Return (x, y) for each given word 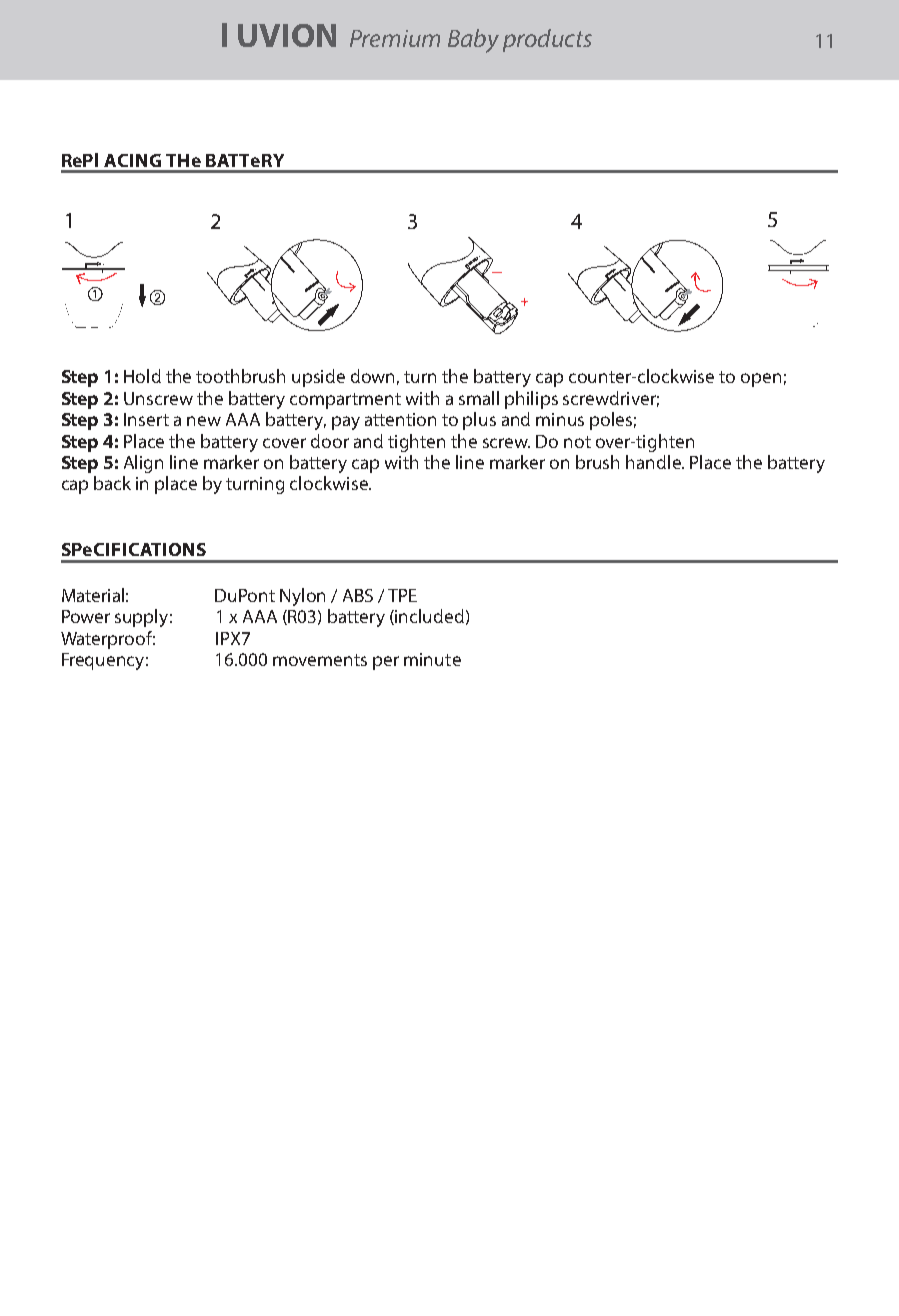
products (547, 40)
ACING (132, 160)
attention (400, 419)
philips (531, 400)
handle (654, 462)
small (479, 398)
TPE (402, 595)
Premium (395, 38)
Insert (146, 419)
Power (86, 616)
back (112, 483)
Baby (473, 41)
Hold (142, 376)
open (761, 380)
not (577, 442)
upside (318, 378)
